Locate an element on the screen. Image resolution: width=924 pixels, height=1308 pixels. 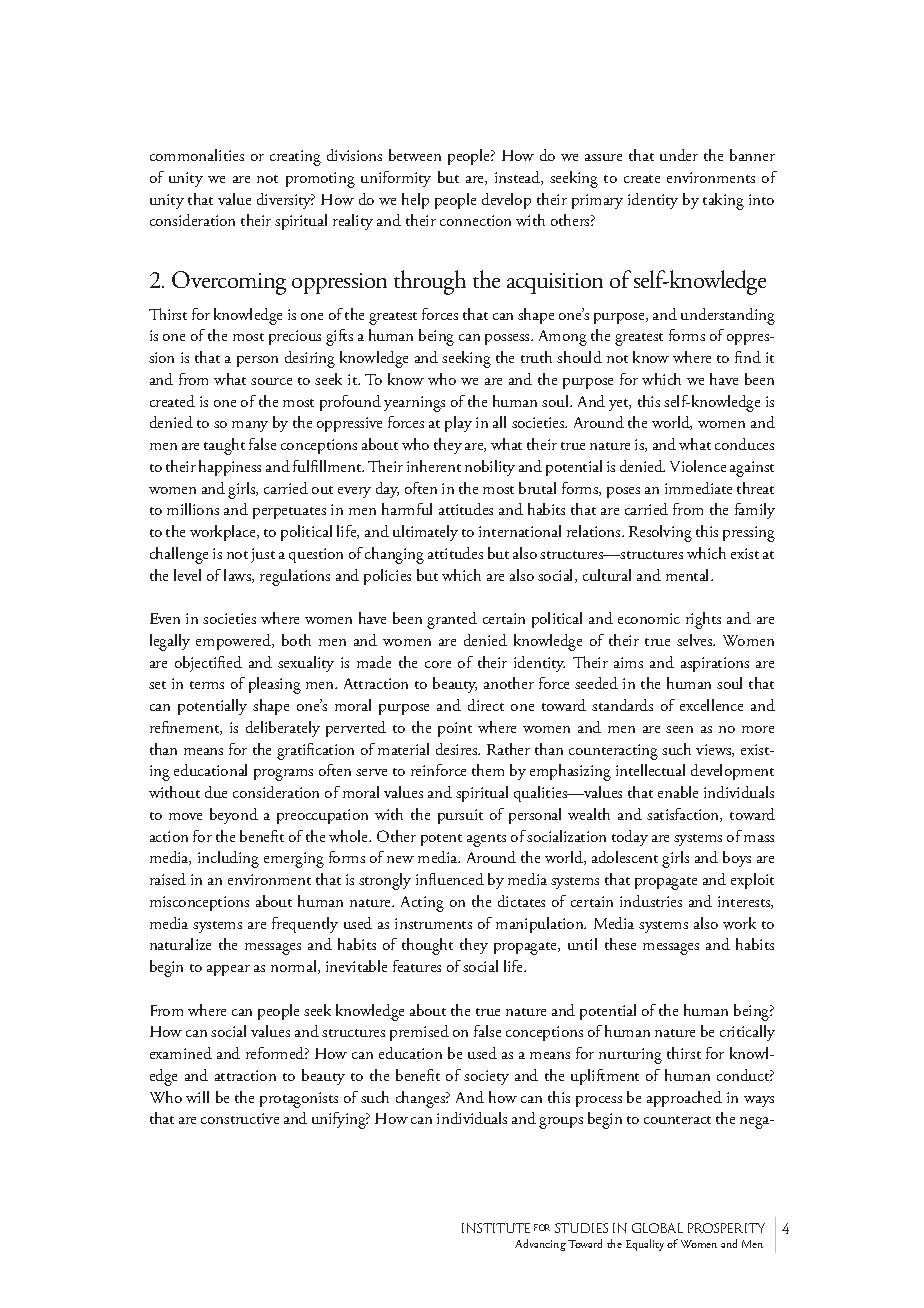
Institute is located at coordinates (496, 1228).
